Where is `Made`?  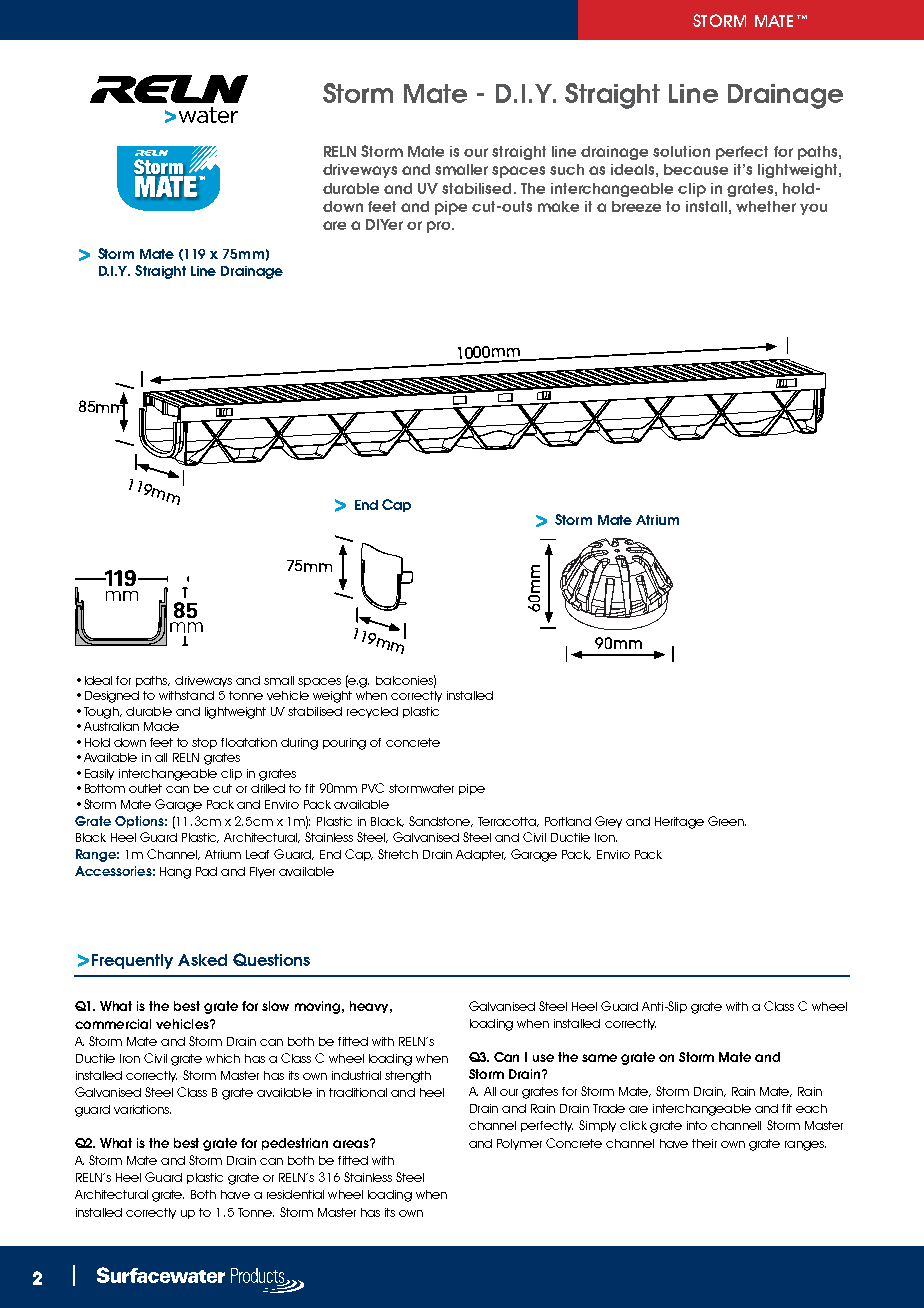
Made is located at coordinates (161, 726).
